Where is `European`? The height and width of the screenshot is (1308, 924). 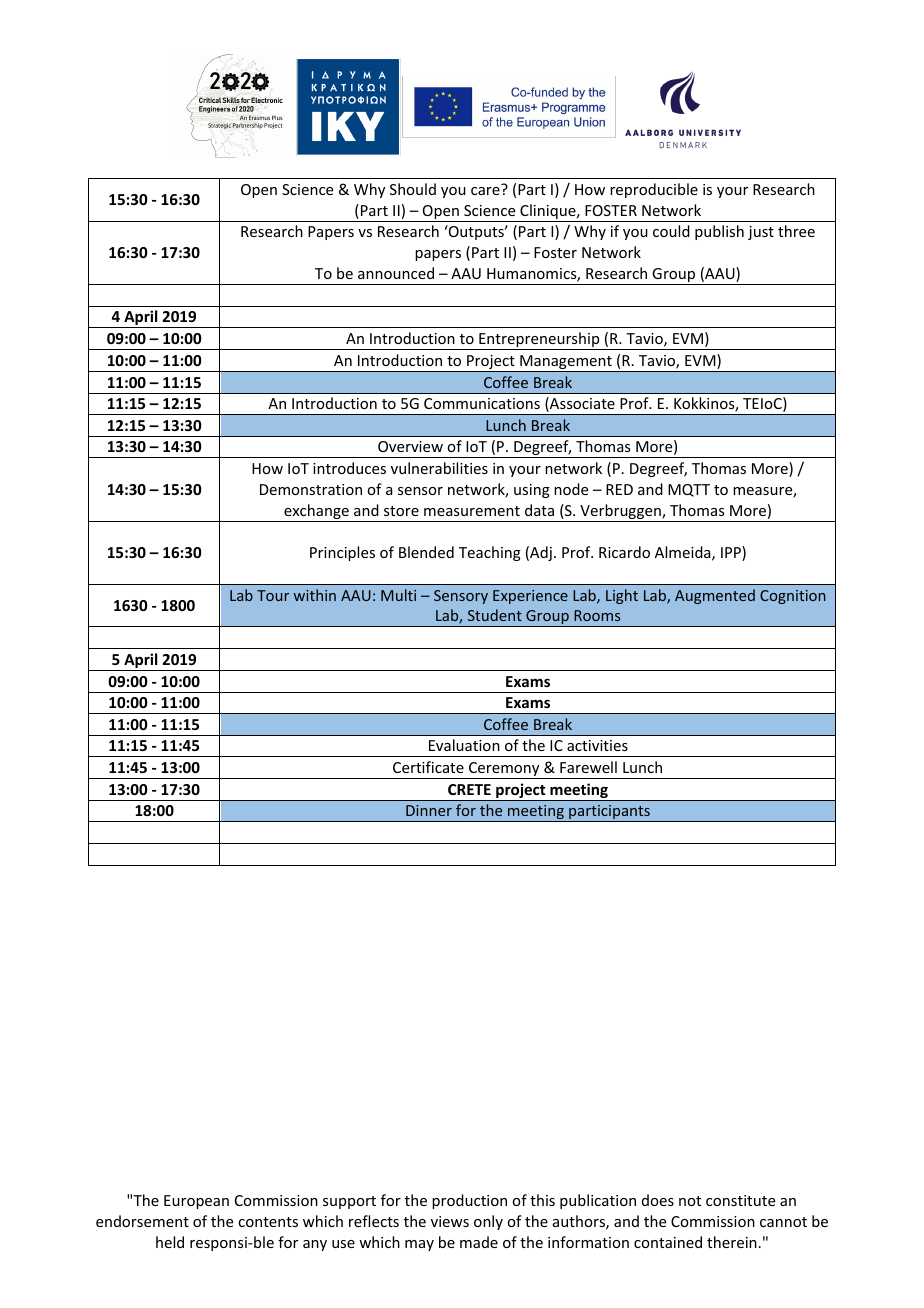 European is located at coordinates (196, 1202).
